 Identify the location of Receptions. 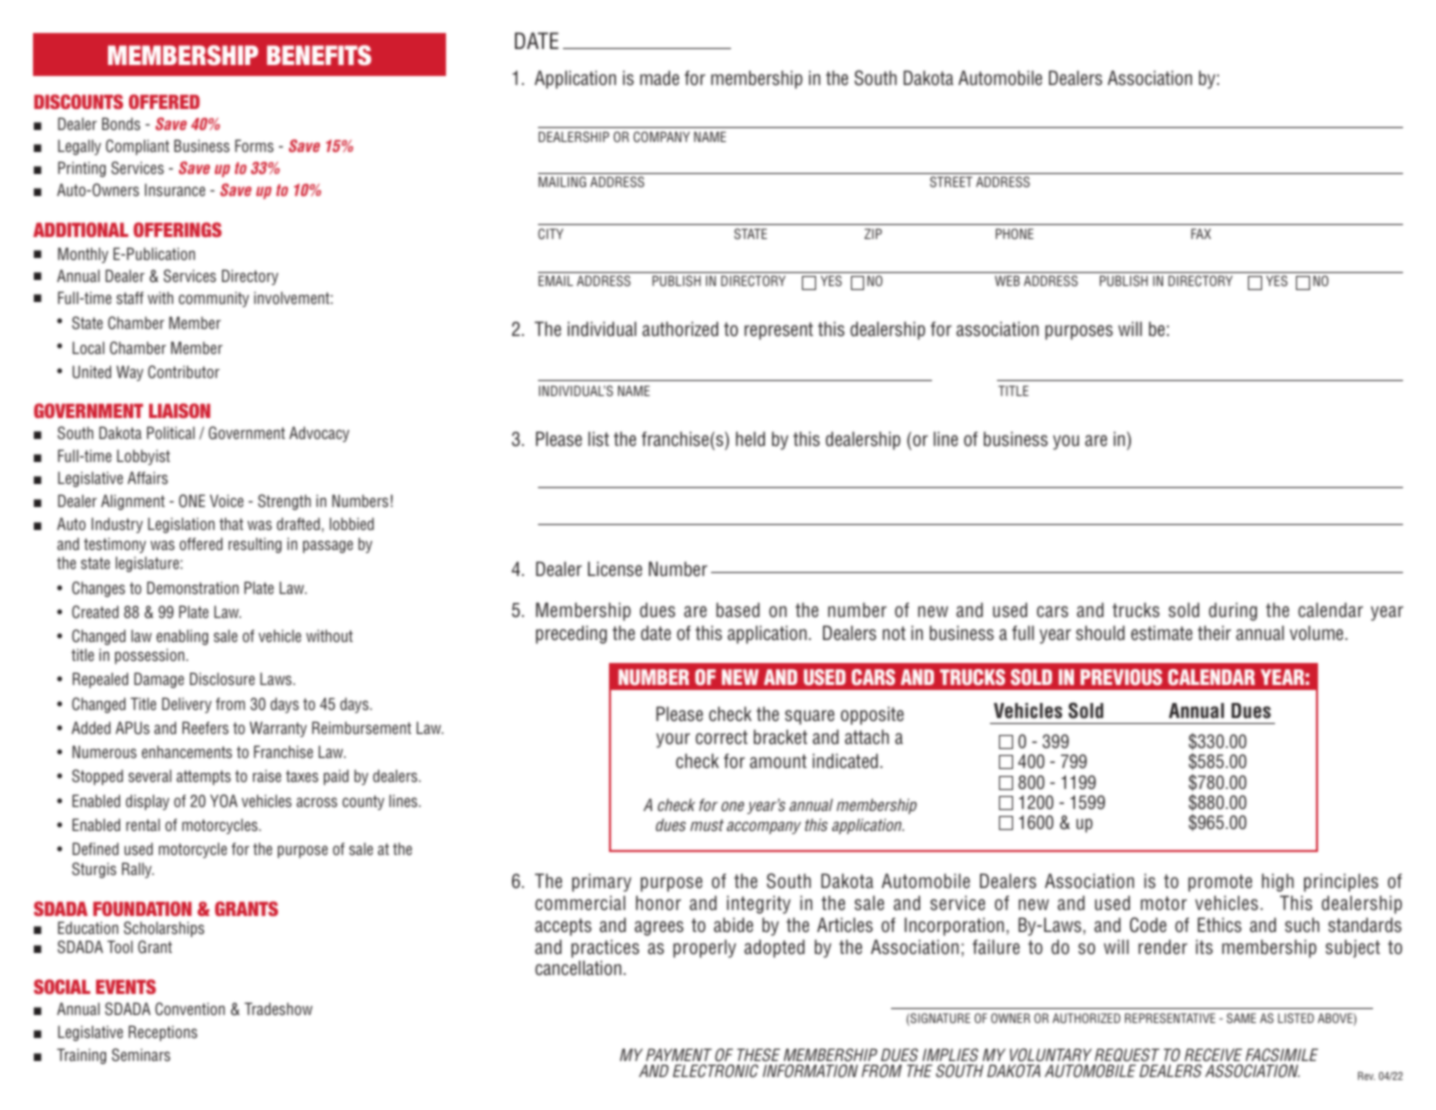
(163, 1033).
